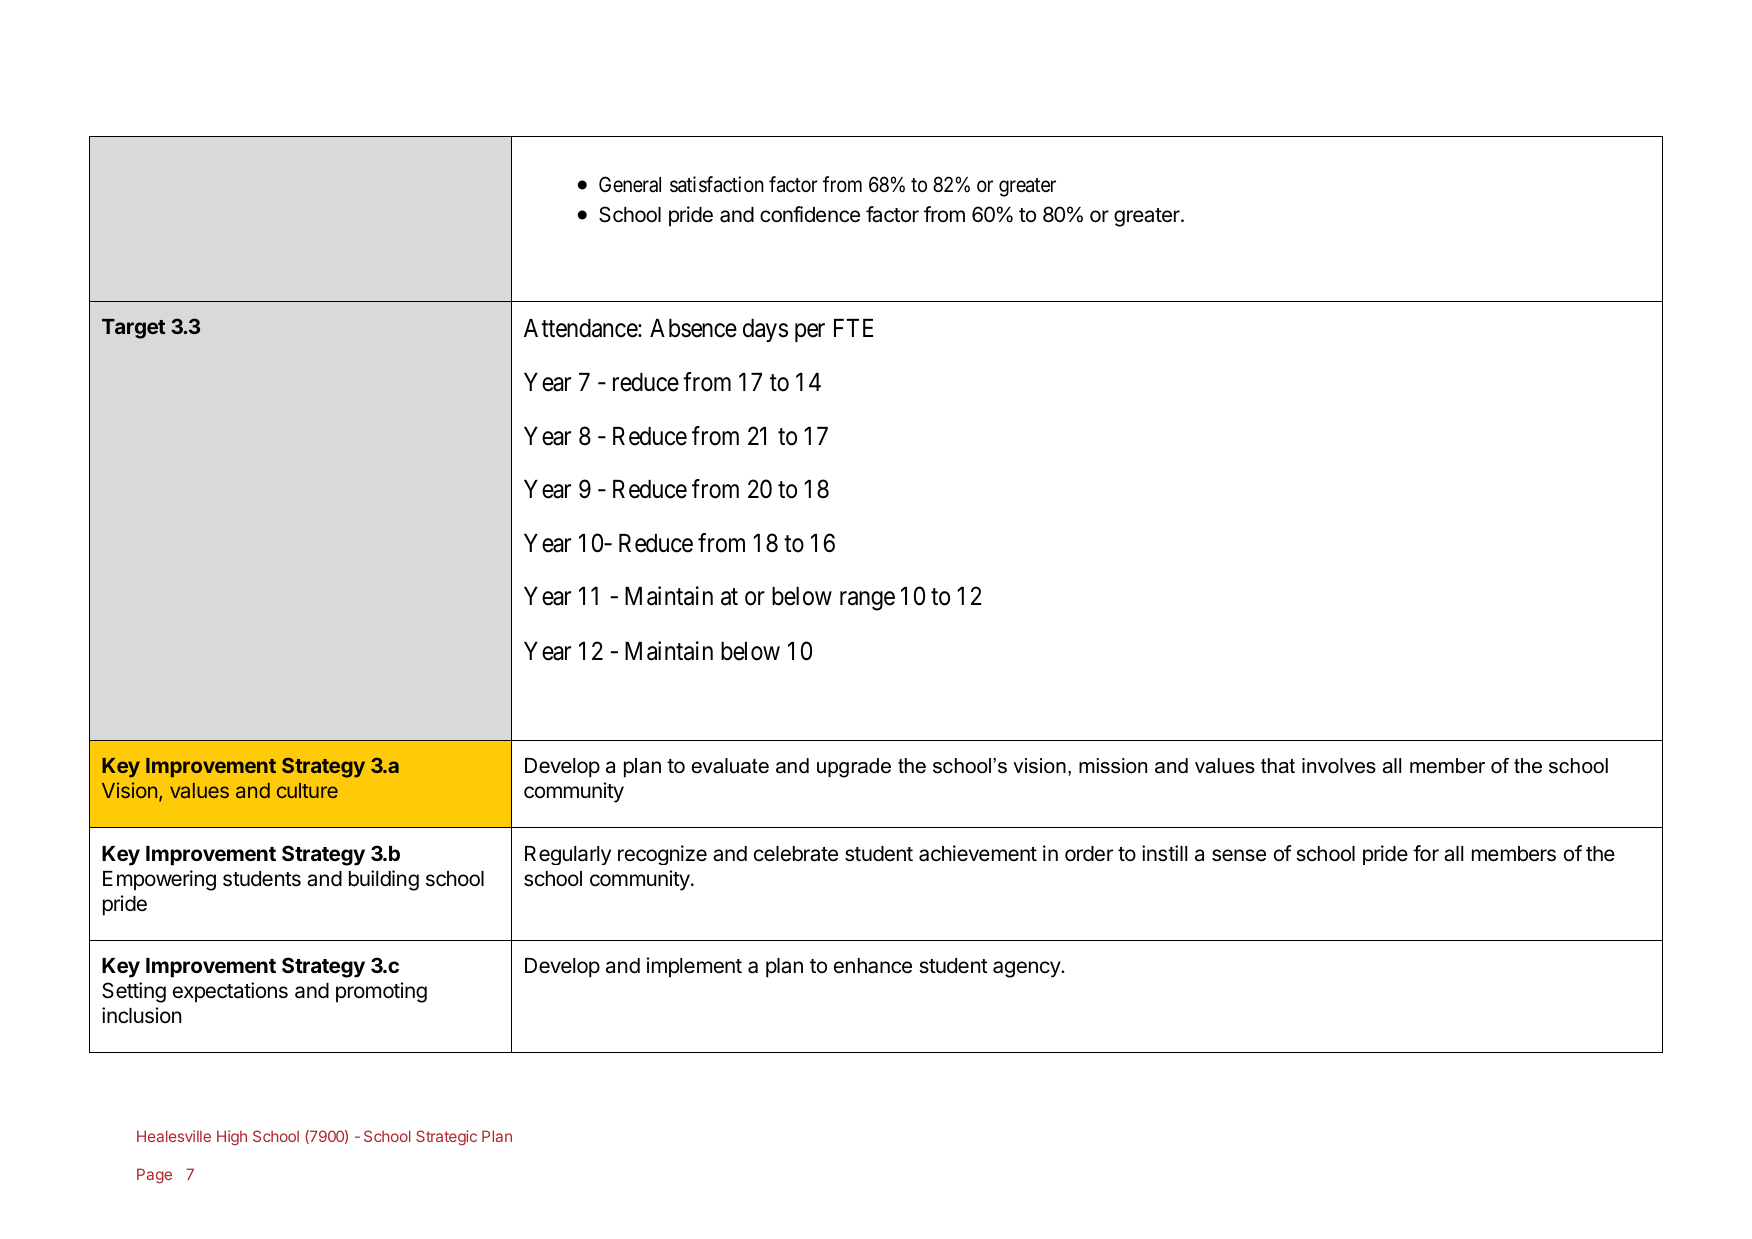 This image has width=1752, height=1239. I want to click on range, so click(867, 601).
